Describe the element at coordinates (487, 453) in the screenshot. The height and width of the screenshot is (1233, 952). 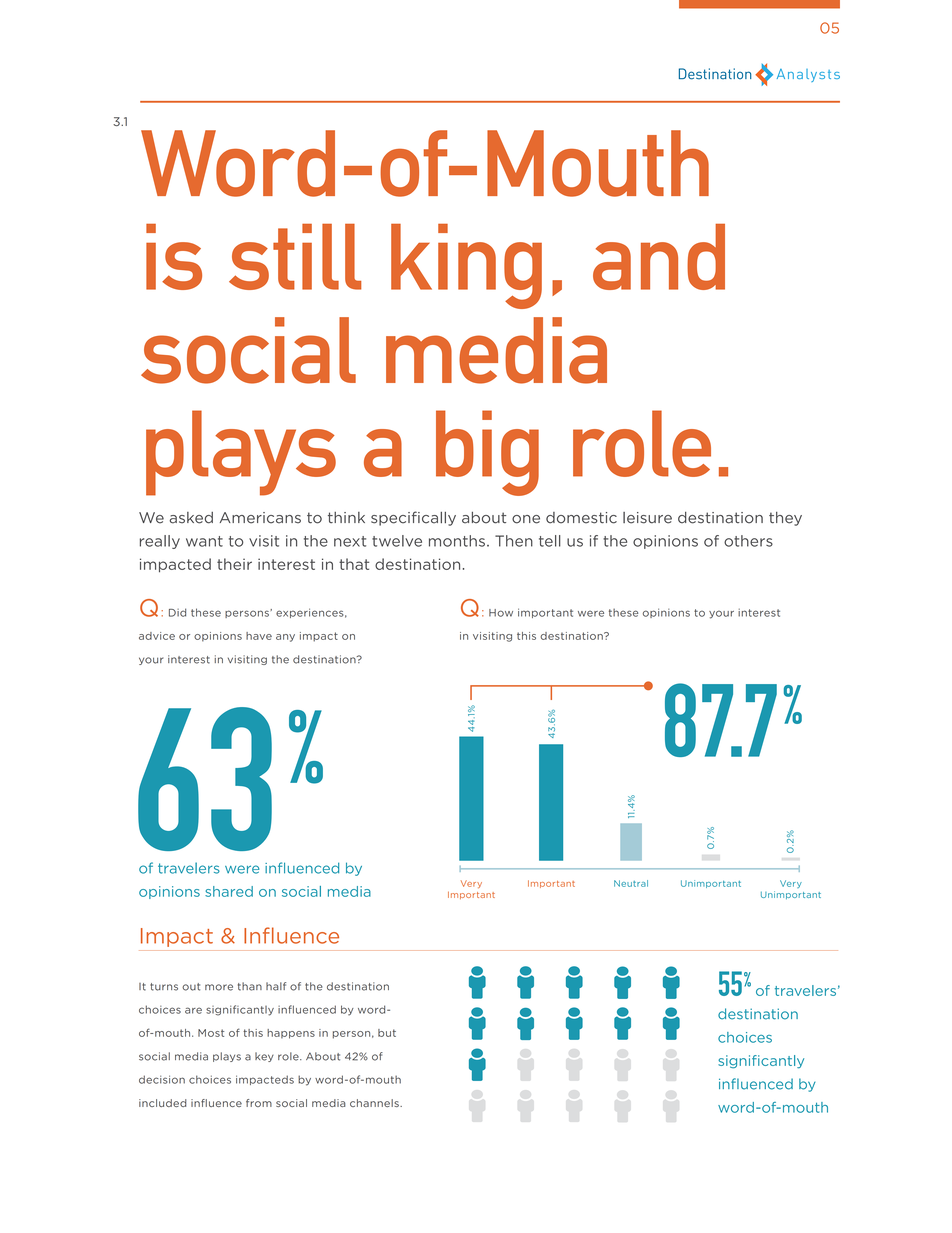
I see `big` at that location.
